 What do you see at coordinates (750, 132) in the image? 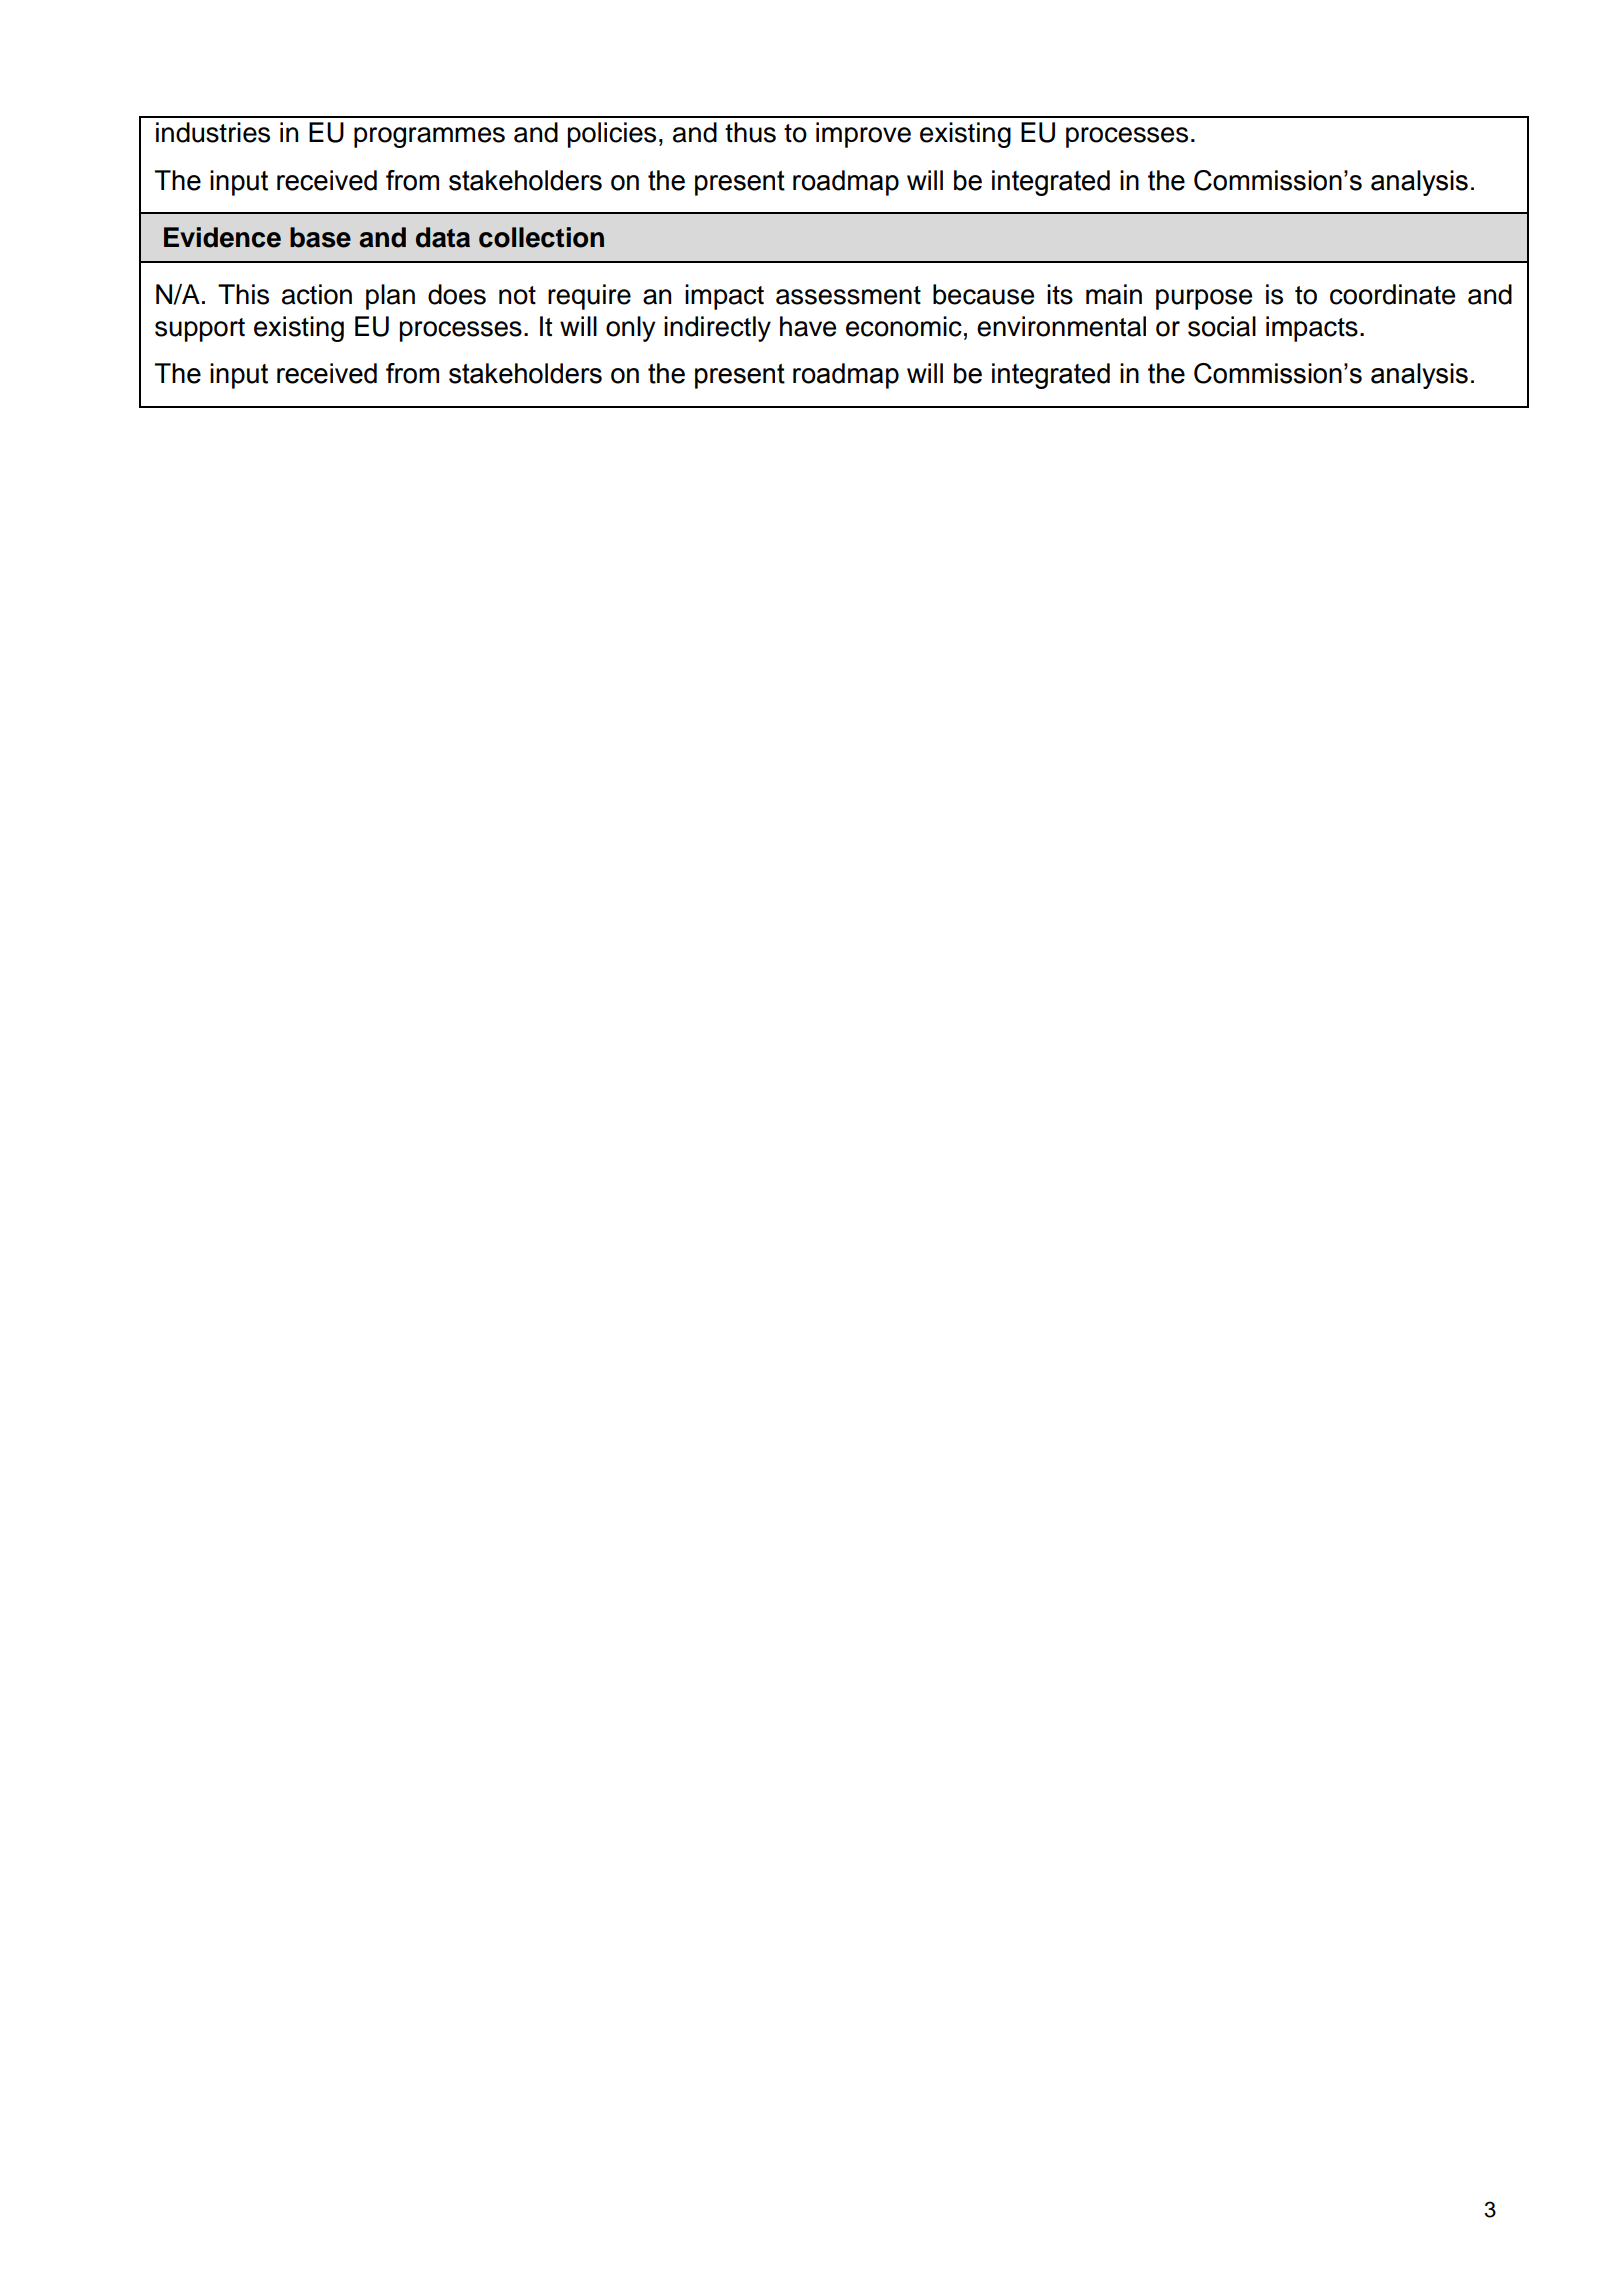
I see `thus` at bounding box center [750, 132].
